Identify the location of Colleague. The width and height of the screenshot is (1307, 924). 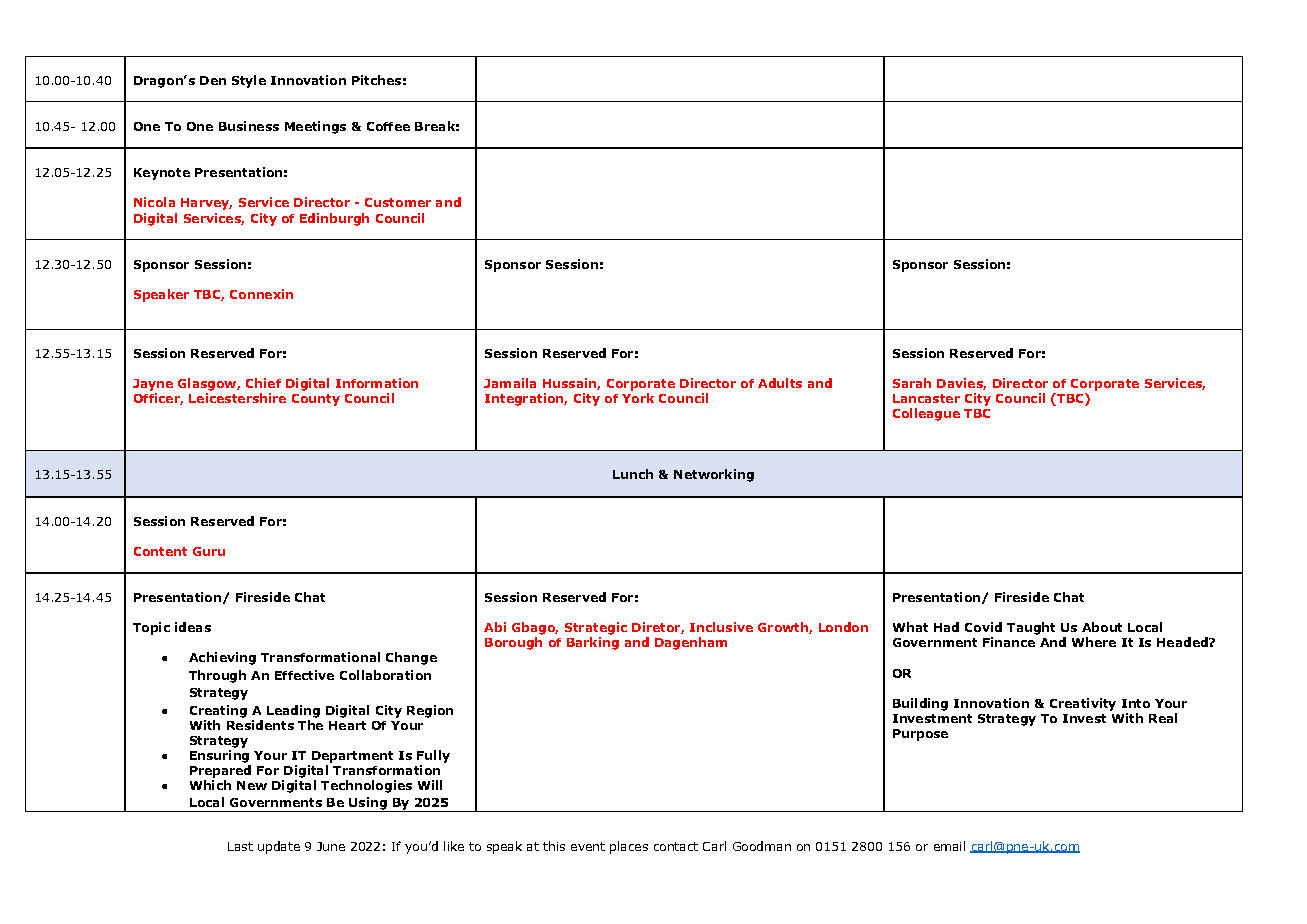
(926, 414).
